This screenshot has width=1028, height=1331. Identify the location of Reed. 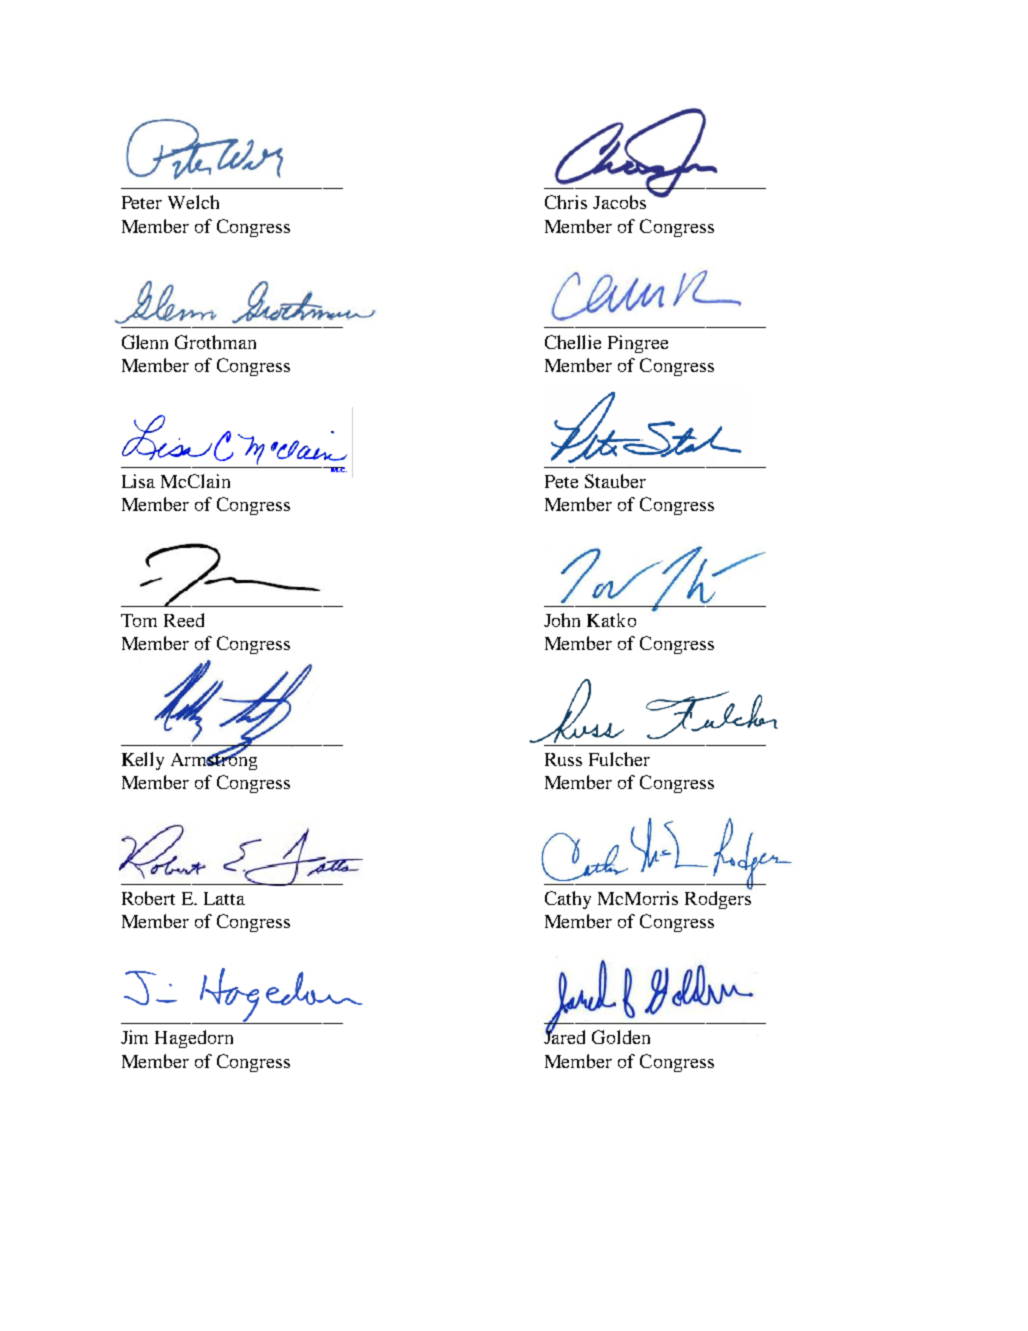
(184, 620).
